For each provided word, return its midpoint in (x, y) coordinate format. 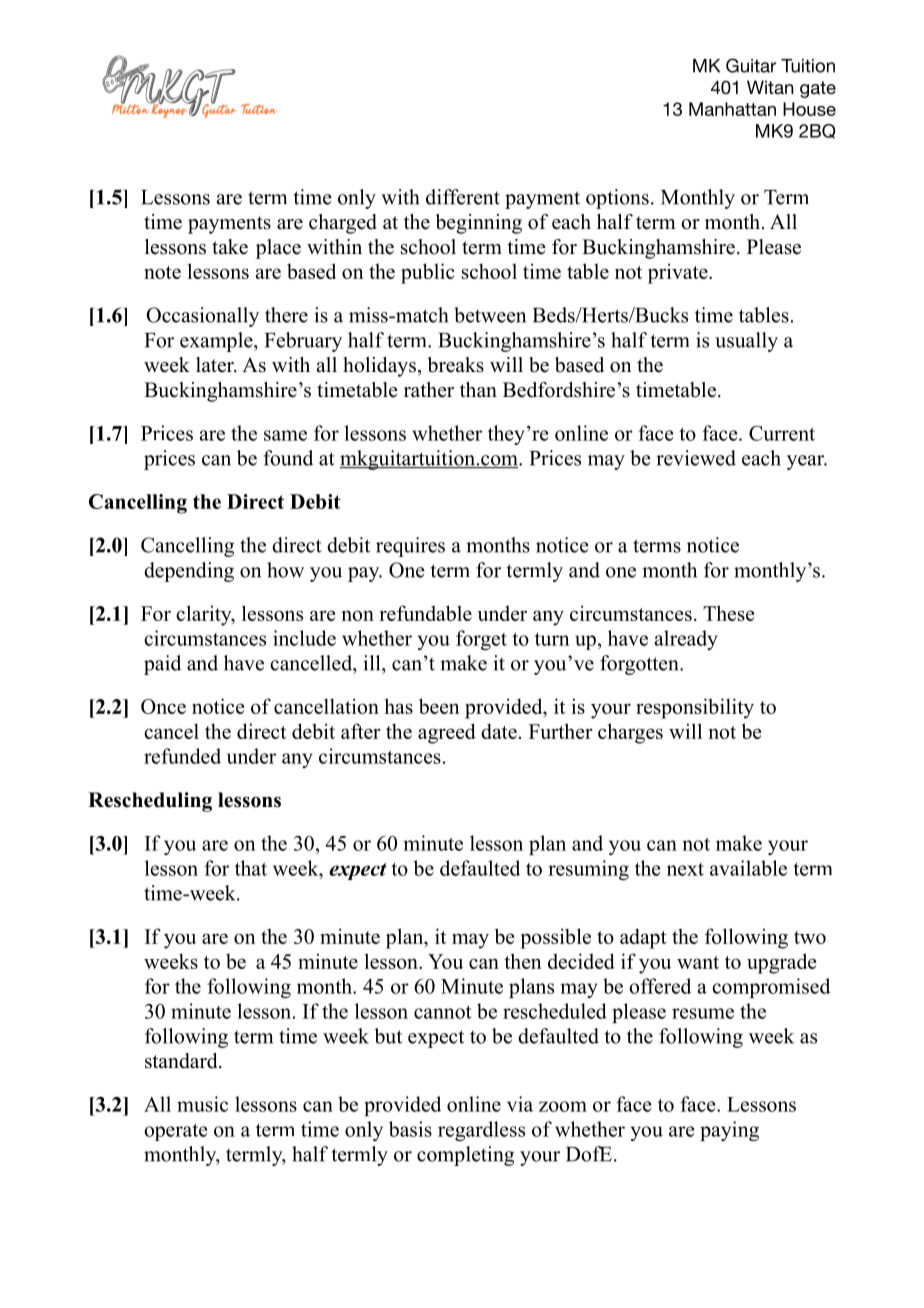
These (728, 613)
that (251, 868)
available (748, 868)
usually (746, 342)
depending (189, 572)
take (230, 247)
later (216, 365)
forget (481, 640)
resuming (588, 870)
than (478, 389)
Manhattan (732, 109)
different (463, 197)
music (202, 1104)
